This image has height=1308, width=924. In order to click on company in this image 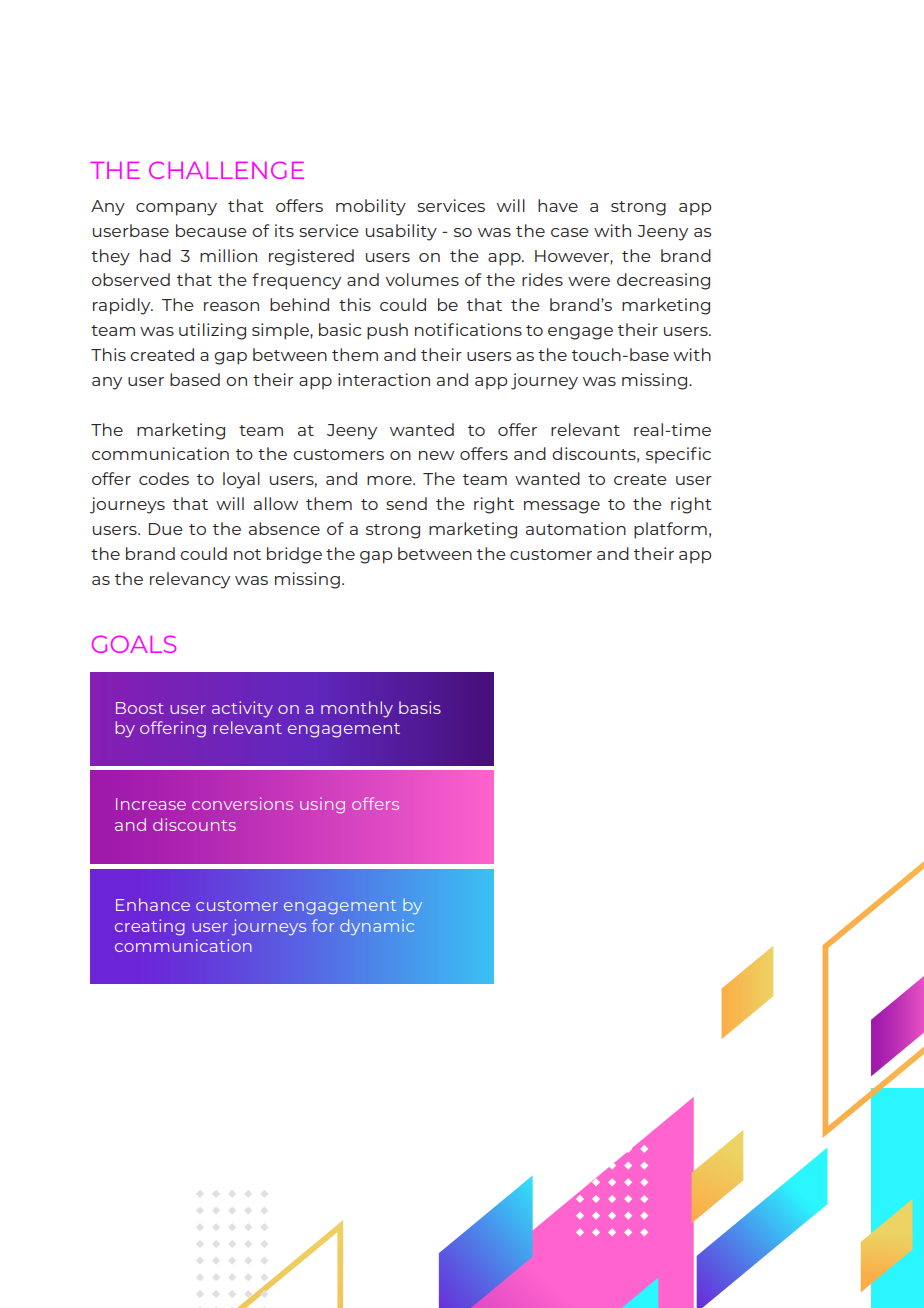, I will do `click(176, 209)`.
